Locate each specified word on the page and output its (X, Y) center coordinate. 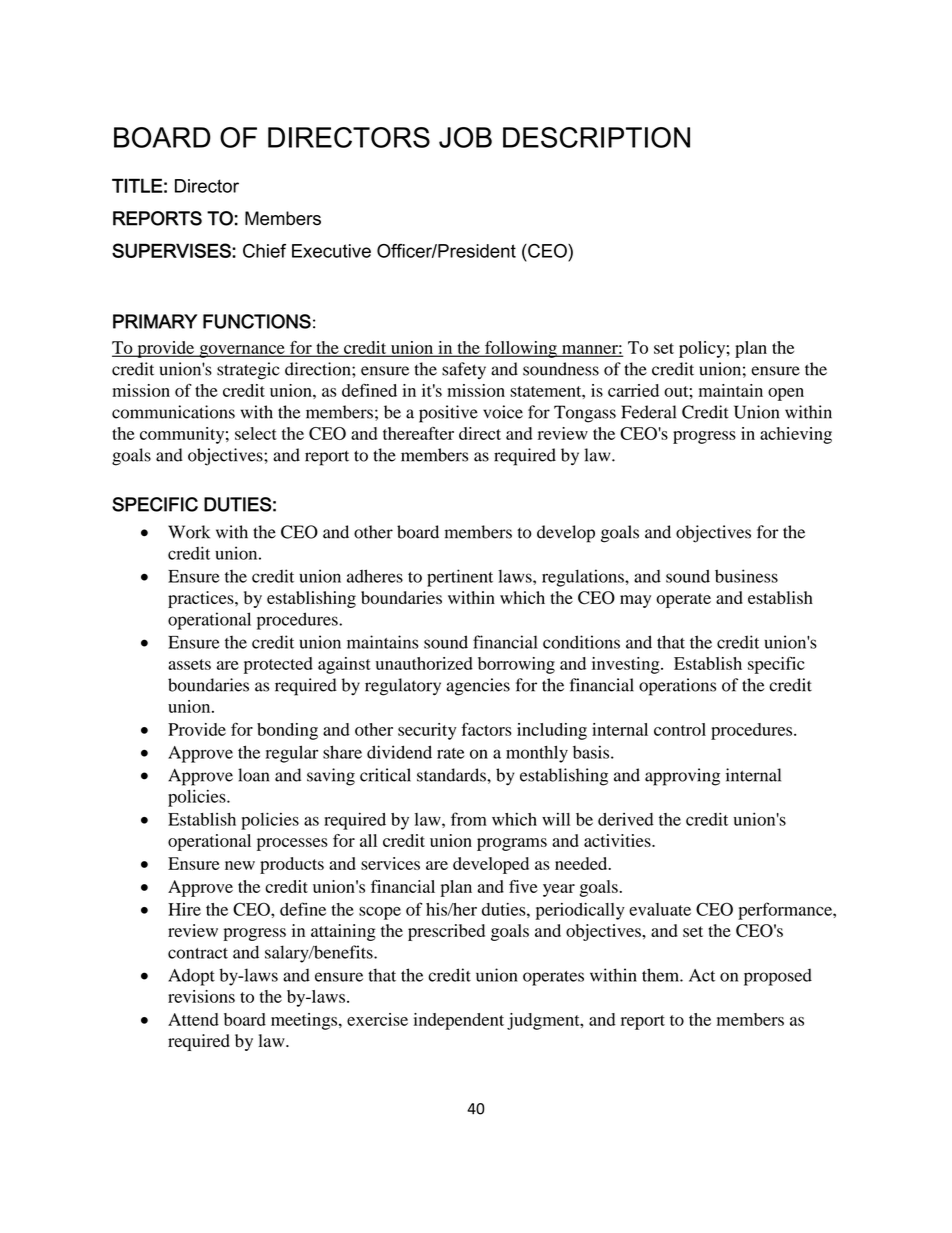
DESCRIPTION (596, 137)
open (786, 394)
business (746, 576)
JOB (465, 137)
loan (253, 775)
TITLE (137, 185)
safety (464, 371)
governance (242, 351)
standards (452, 775)
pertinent (460, 578)
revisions (201, 996)
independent (459, 1021)
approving (682, 777)
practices (202, 599)
